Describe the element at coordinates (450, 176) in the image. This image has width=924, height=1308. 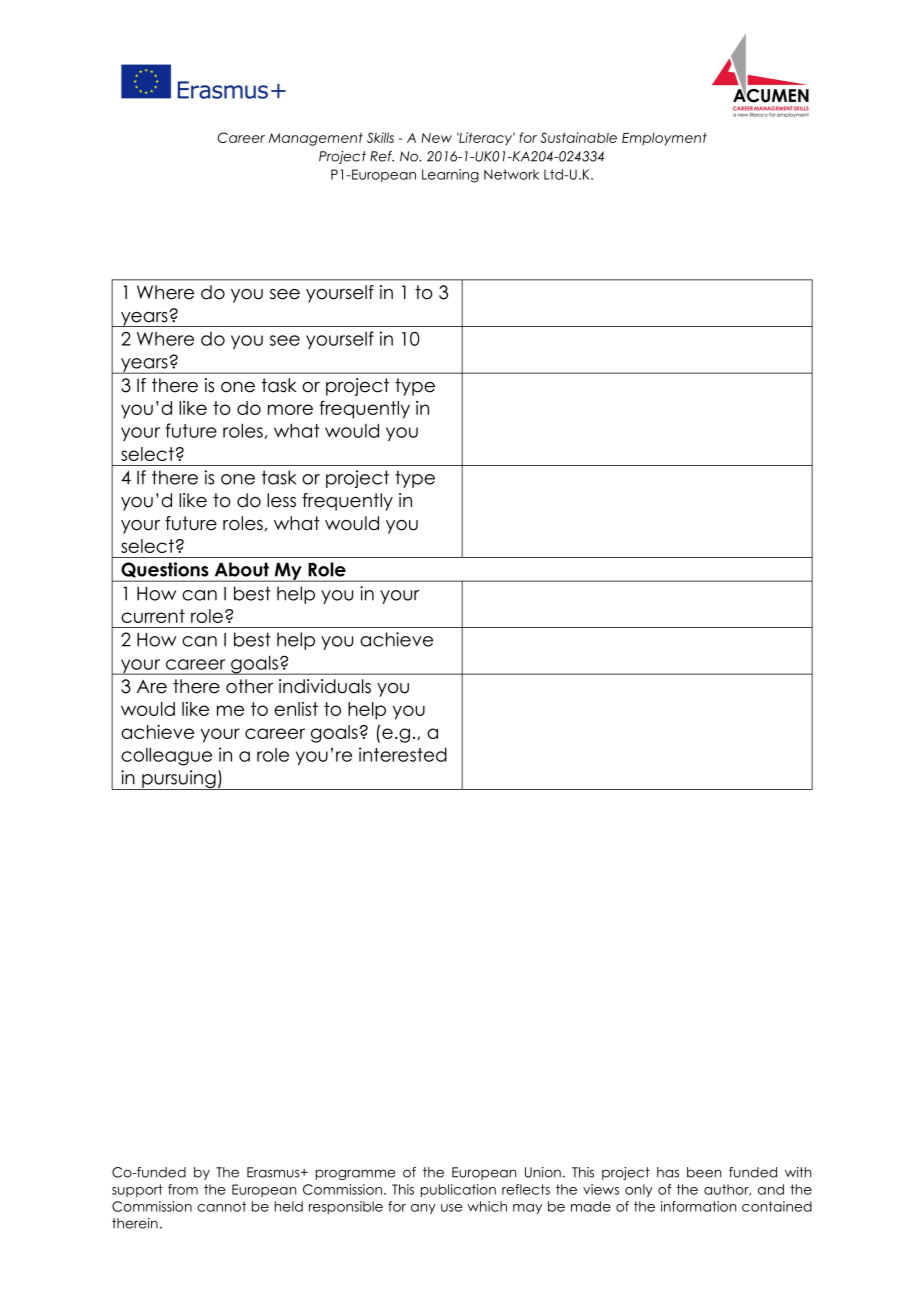
I see `Learning` at that location.
